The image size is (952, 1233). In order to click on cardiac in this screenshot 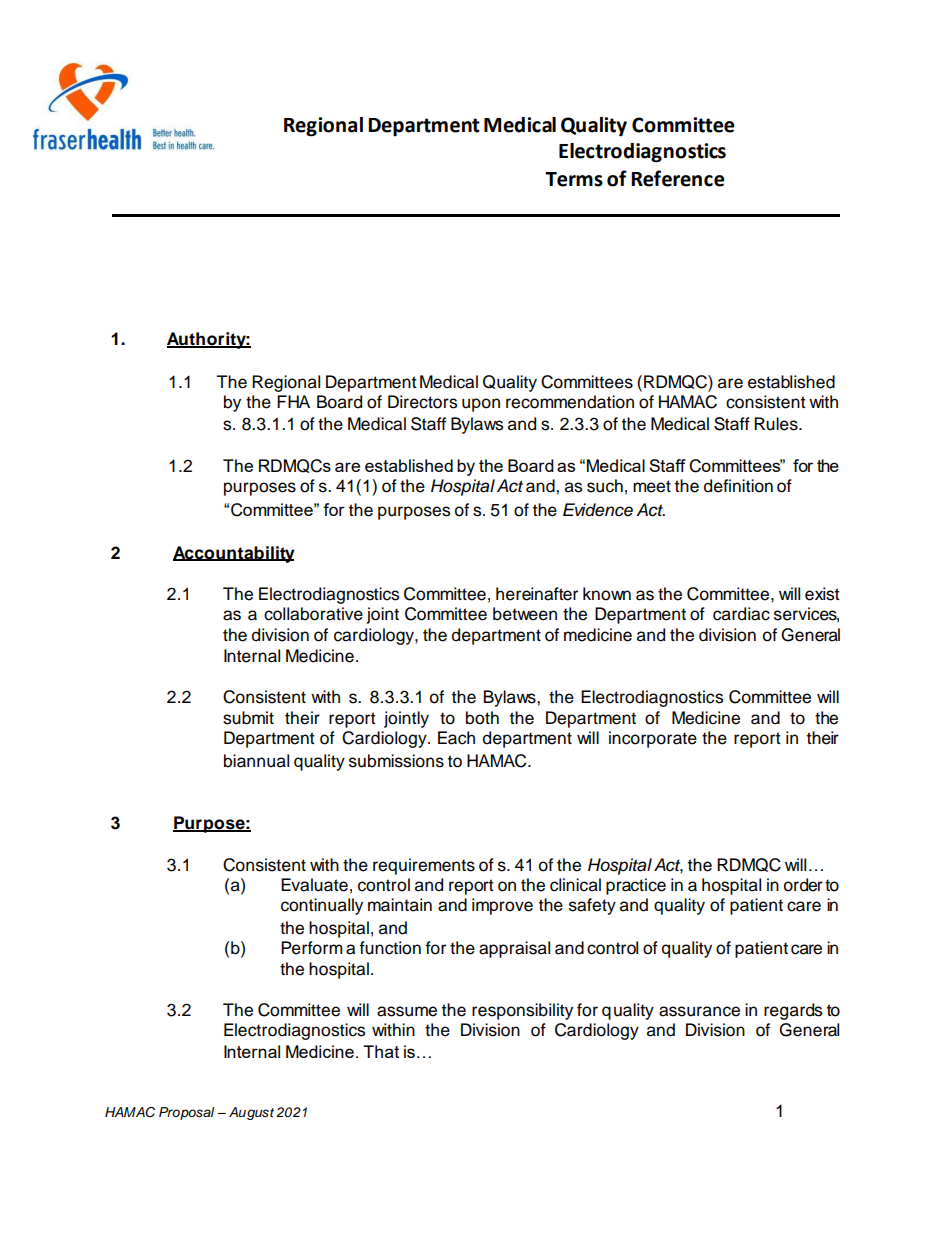, I will do `click(741, 614)`.
